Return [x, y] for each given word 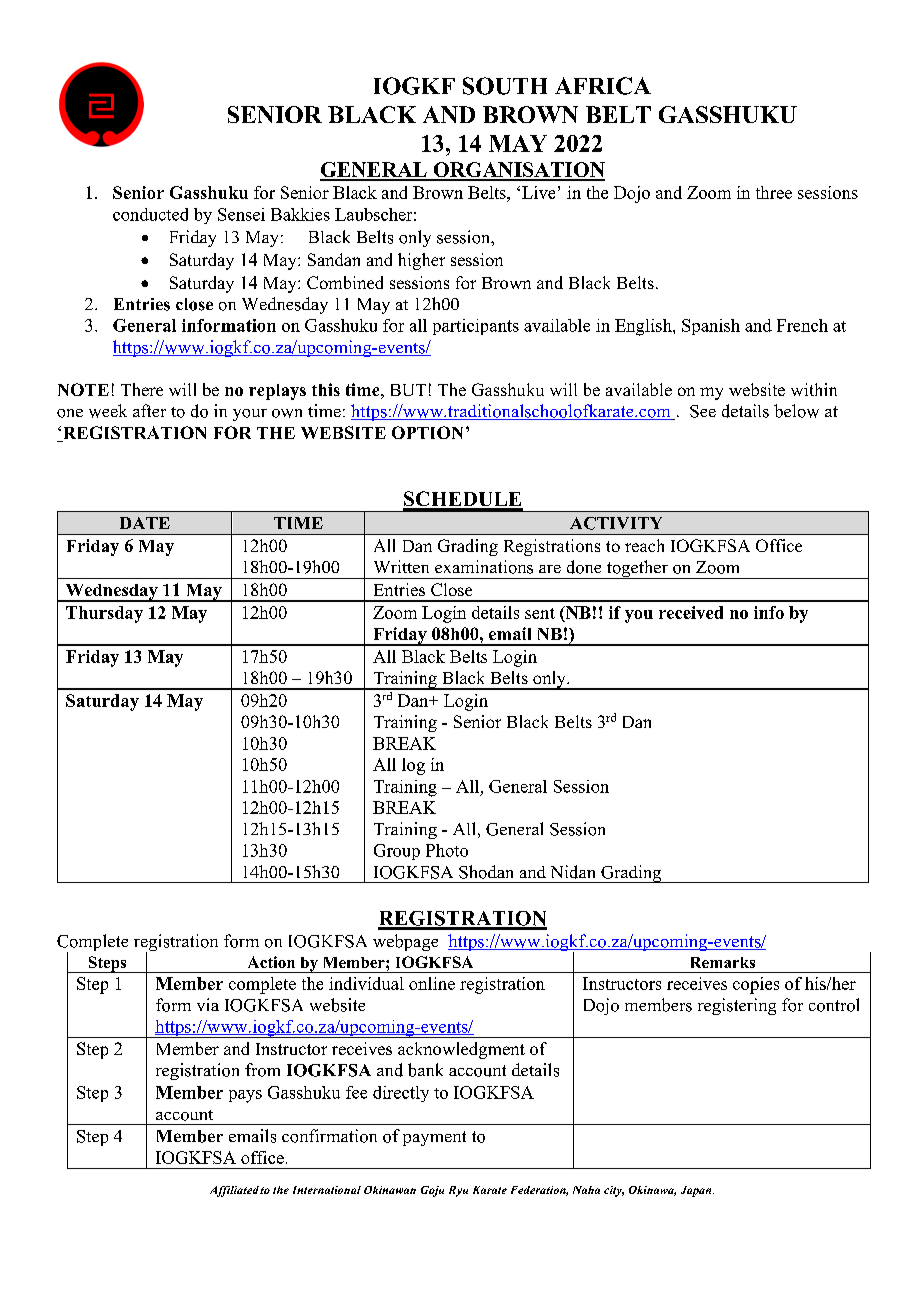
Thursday [104, 614]
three [774, 192]
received [691, 612]
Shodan [486, 872]
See [703, 411]
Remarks [723, 962]
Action [271, 962]
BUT [408, 390]
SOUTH [505, 86]
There [142, 389]
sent [540, 613]
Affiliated [234, 1191]
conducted [150, 214]
